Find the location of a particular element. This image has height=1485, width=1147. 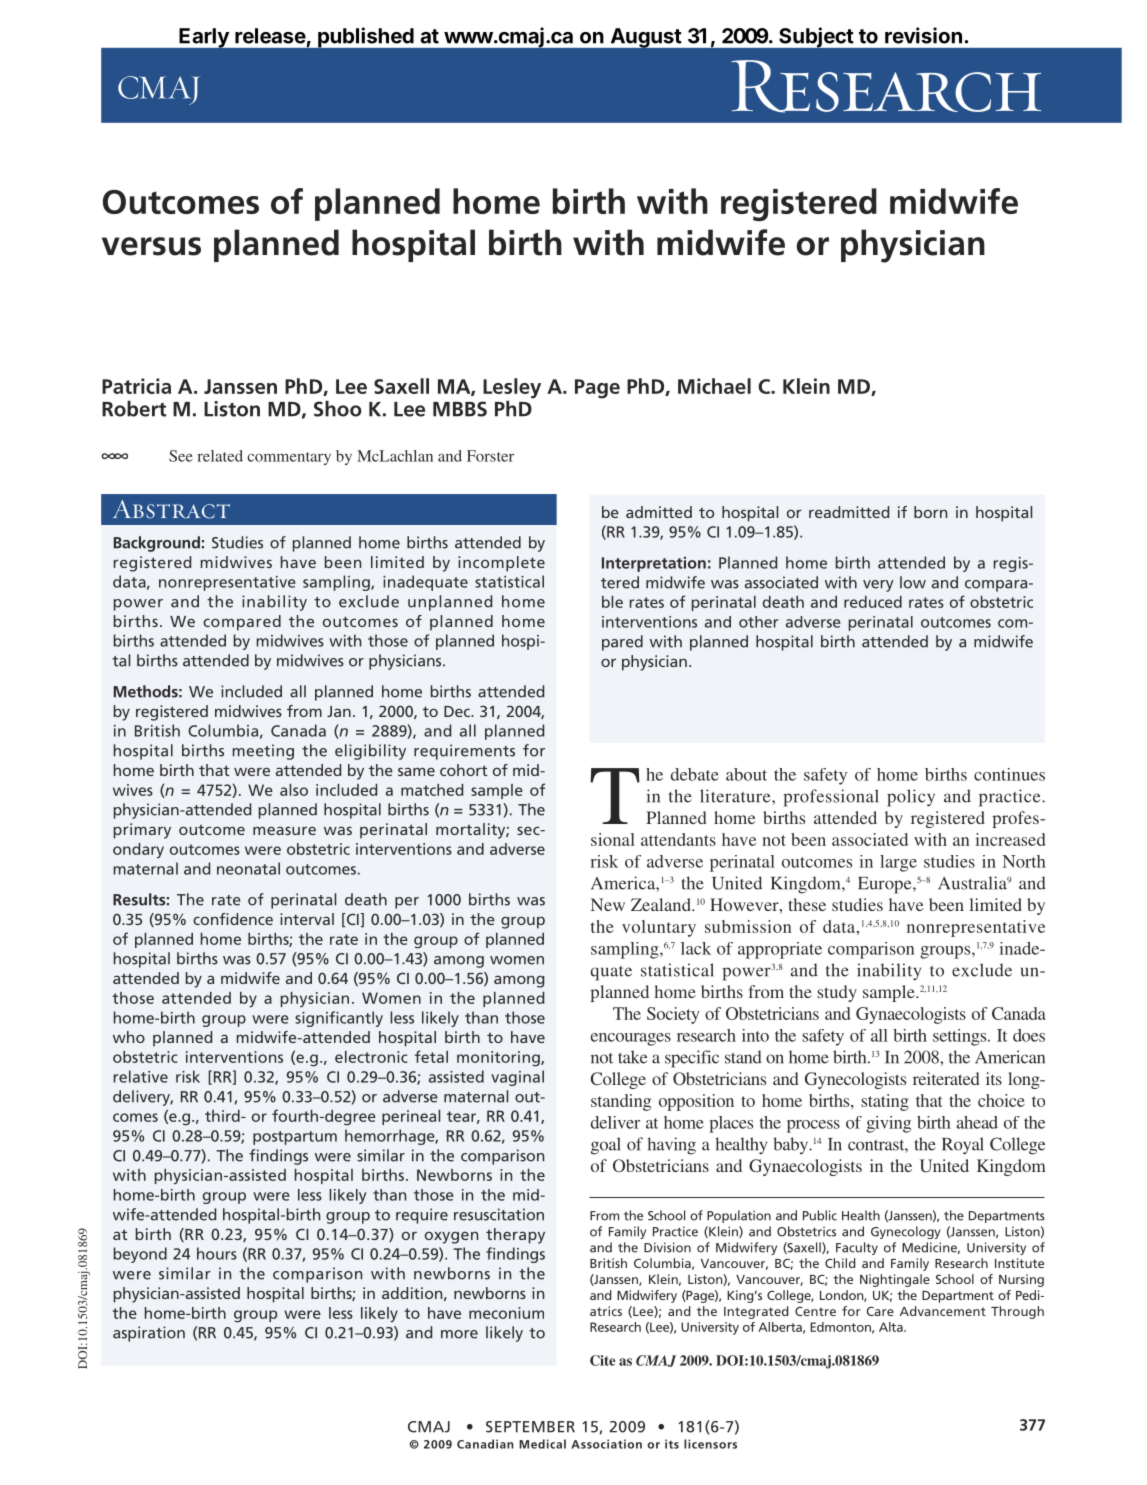

Michael is located at coordinates (714, 386).
